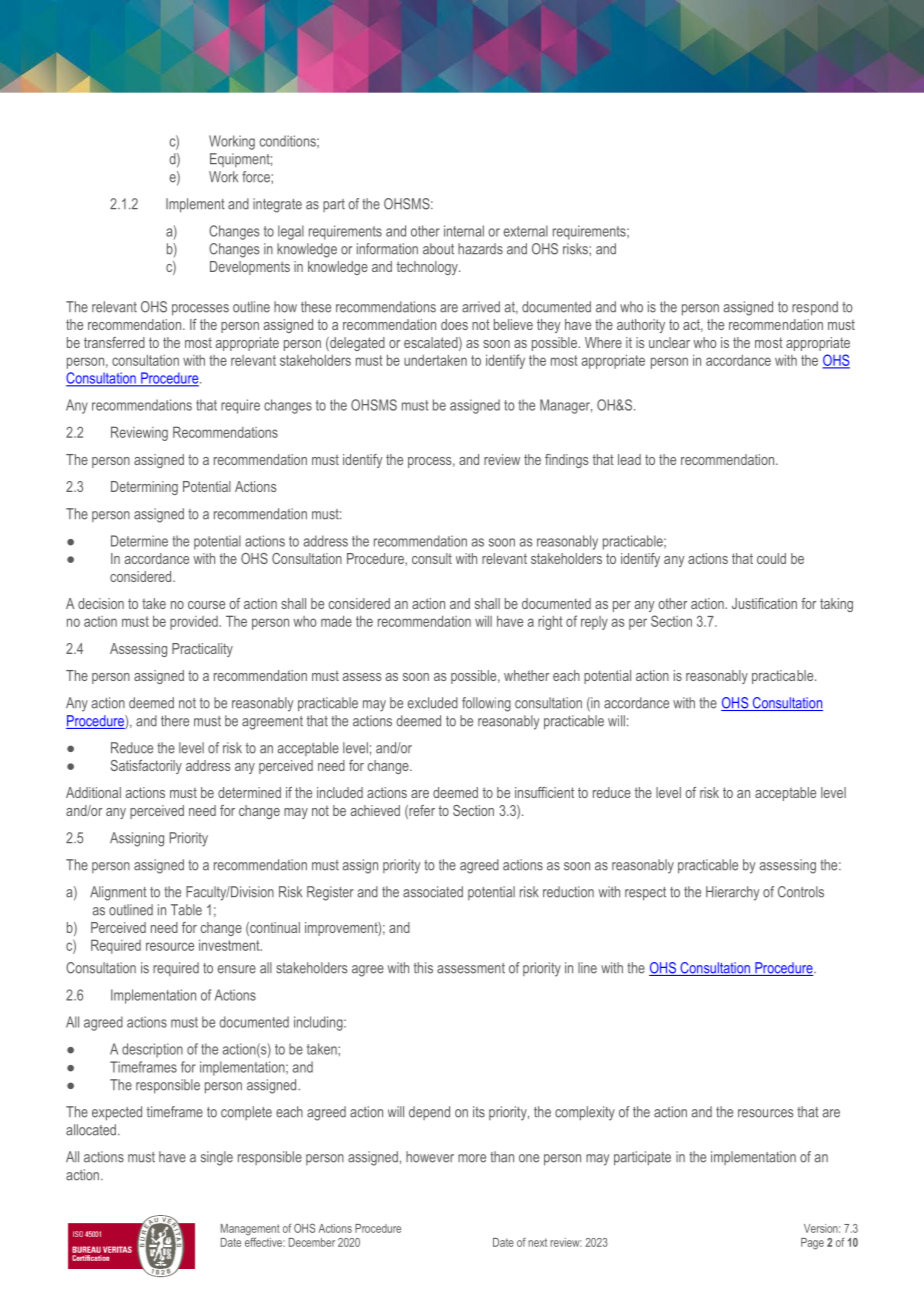 The image size is (924, 1307). Describe the element at coordinates (550, 623) in the image. I see `right` at that location.
